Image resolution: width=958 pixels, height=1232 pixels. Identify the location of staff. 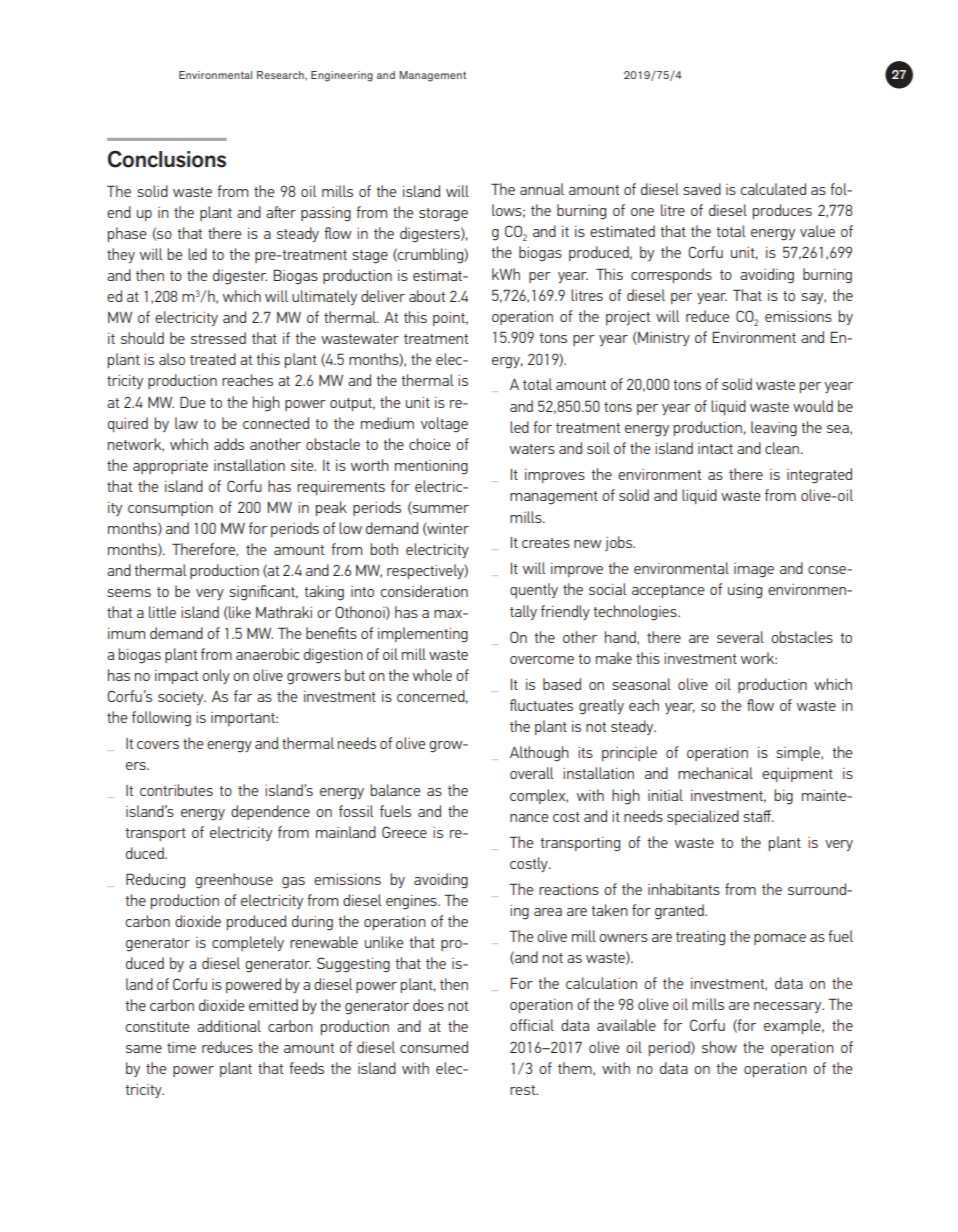
(758, 816).
